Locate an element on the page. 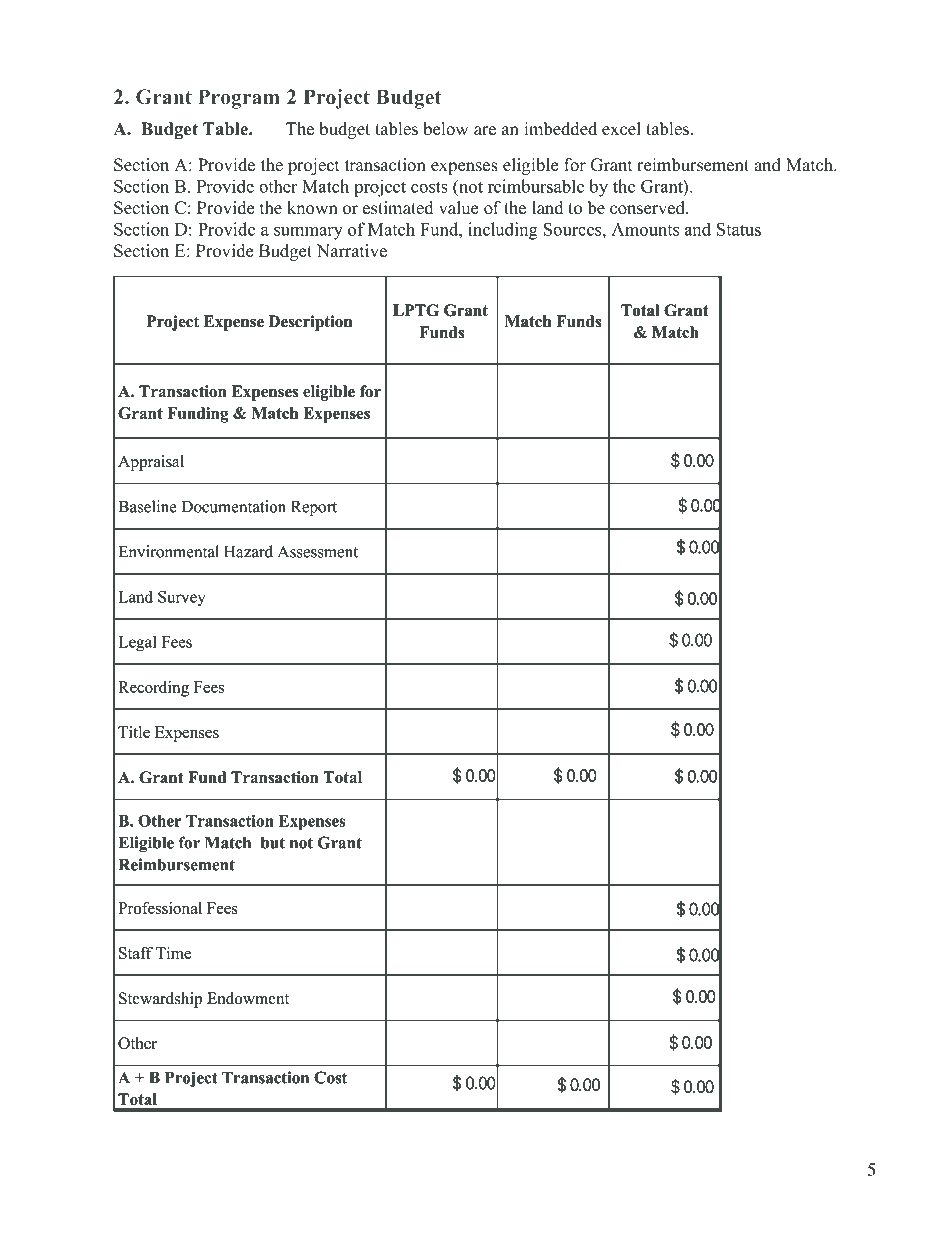 The height and width of the page is (1233, 952). Time is located at coordinates (173, 953).
